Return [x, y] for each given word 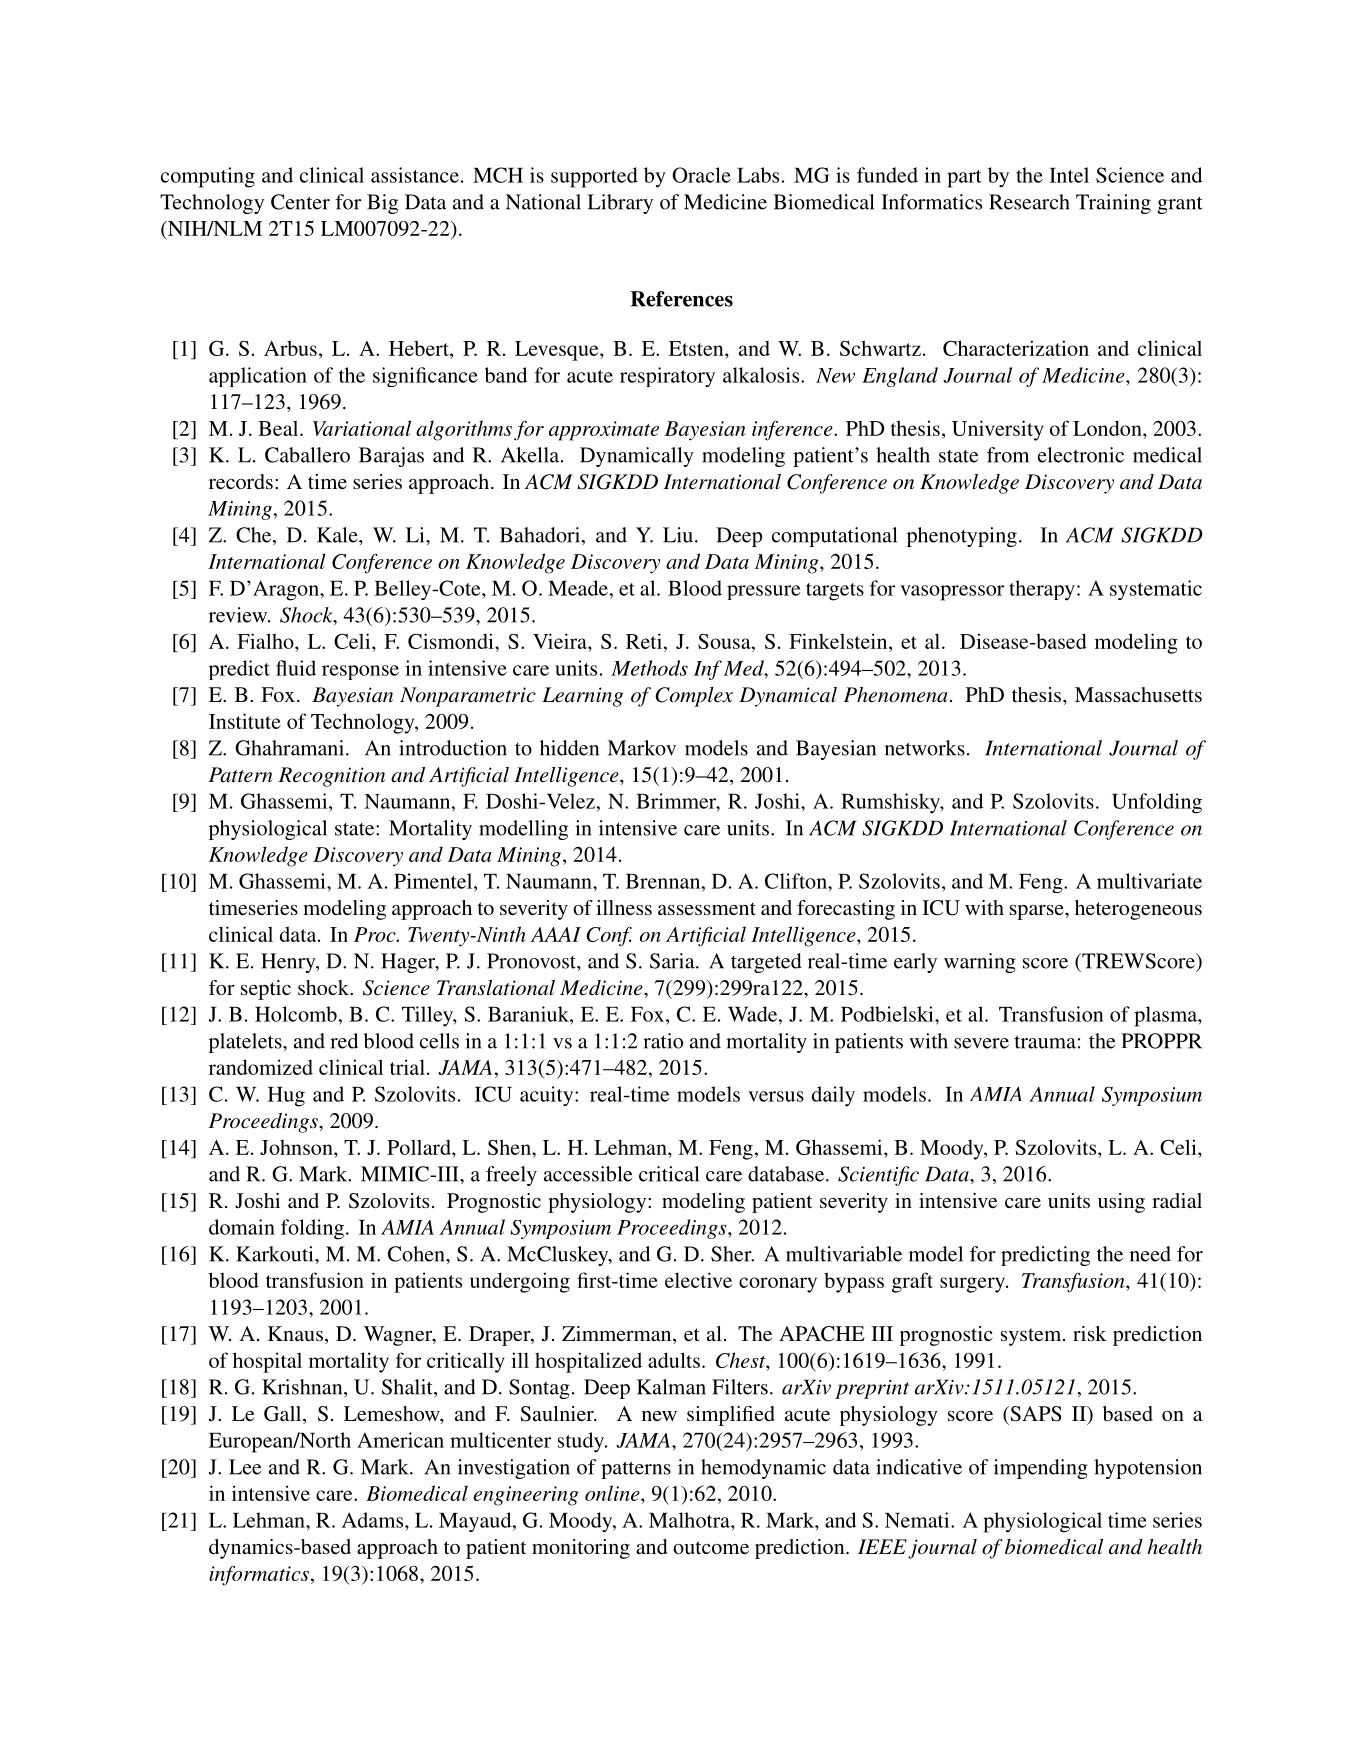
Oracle [701, 175]
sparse [1038, 912]
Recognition [331, 777]
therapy [1042, 590]
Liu [678, 535]
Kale [338, 535]
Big [382, 204]
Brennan [664, 881]
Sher [732, 1254]
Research [1029, 202]
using [1121, 1203]
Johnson [297, 1147]
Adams [373, 1520]
